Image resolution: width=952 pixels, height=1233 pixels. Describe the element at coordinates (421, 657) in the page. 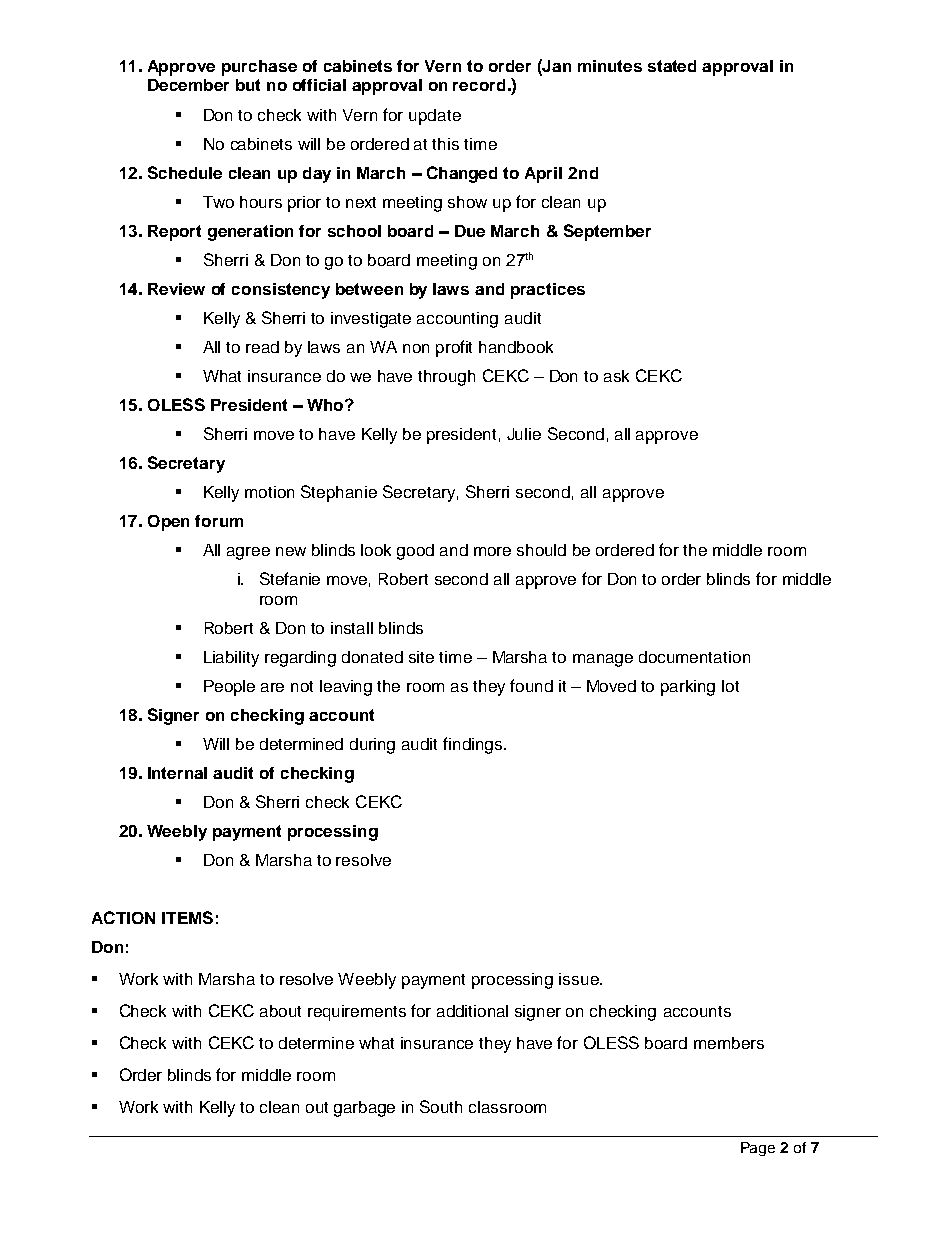

I see `site` at that location.
